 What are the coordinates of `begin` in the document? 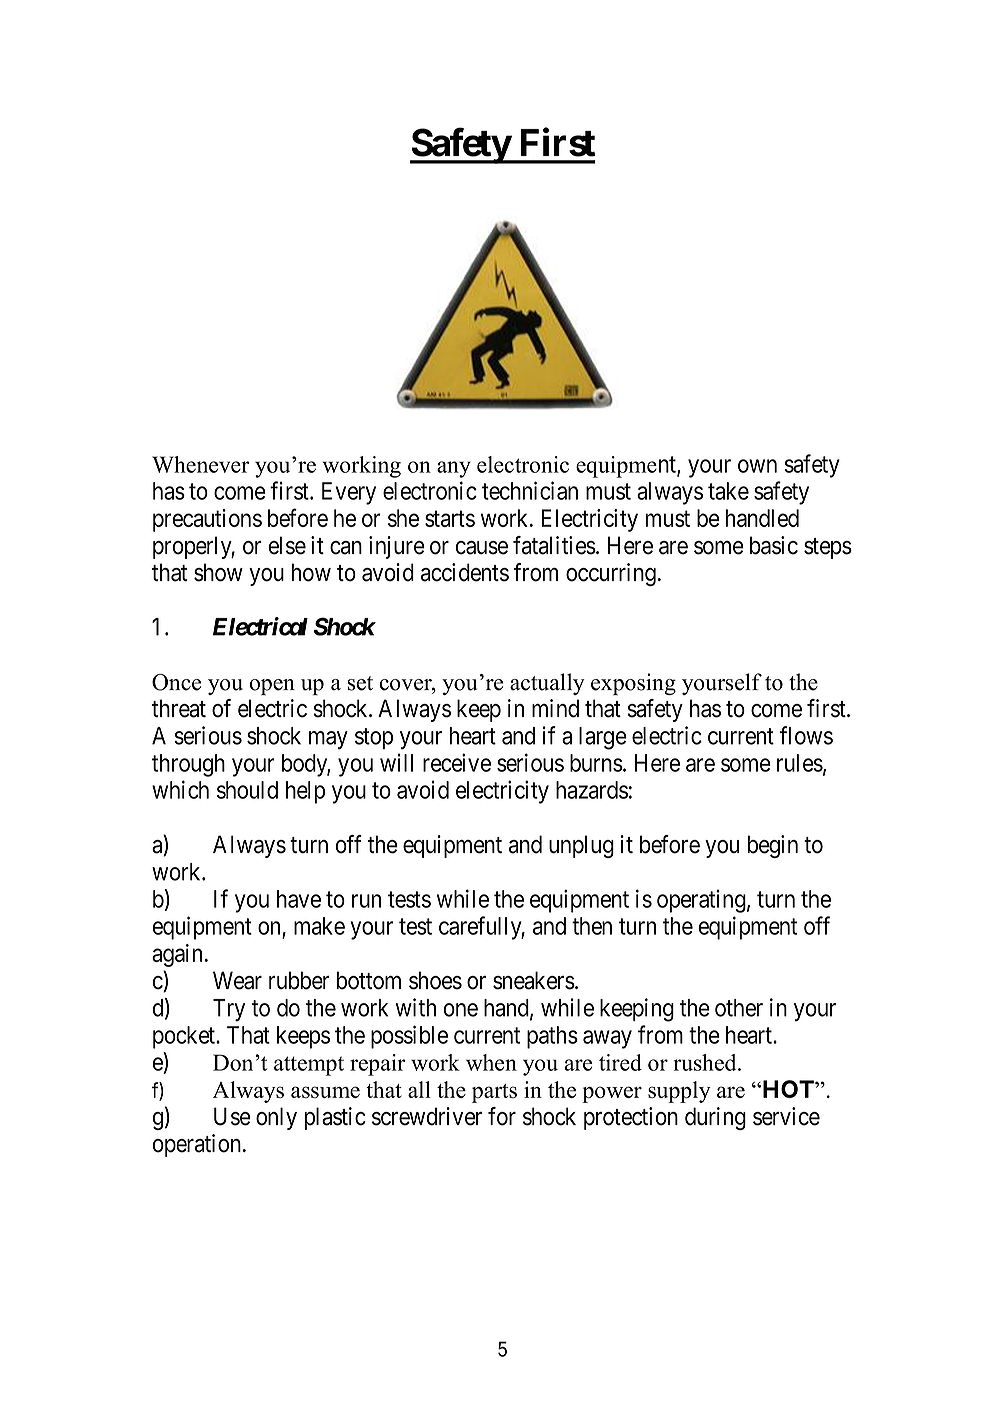 It's located at (773, 846).
